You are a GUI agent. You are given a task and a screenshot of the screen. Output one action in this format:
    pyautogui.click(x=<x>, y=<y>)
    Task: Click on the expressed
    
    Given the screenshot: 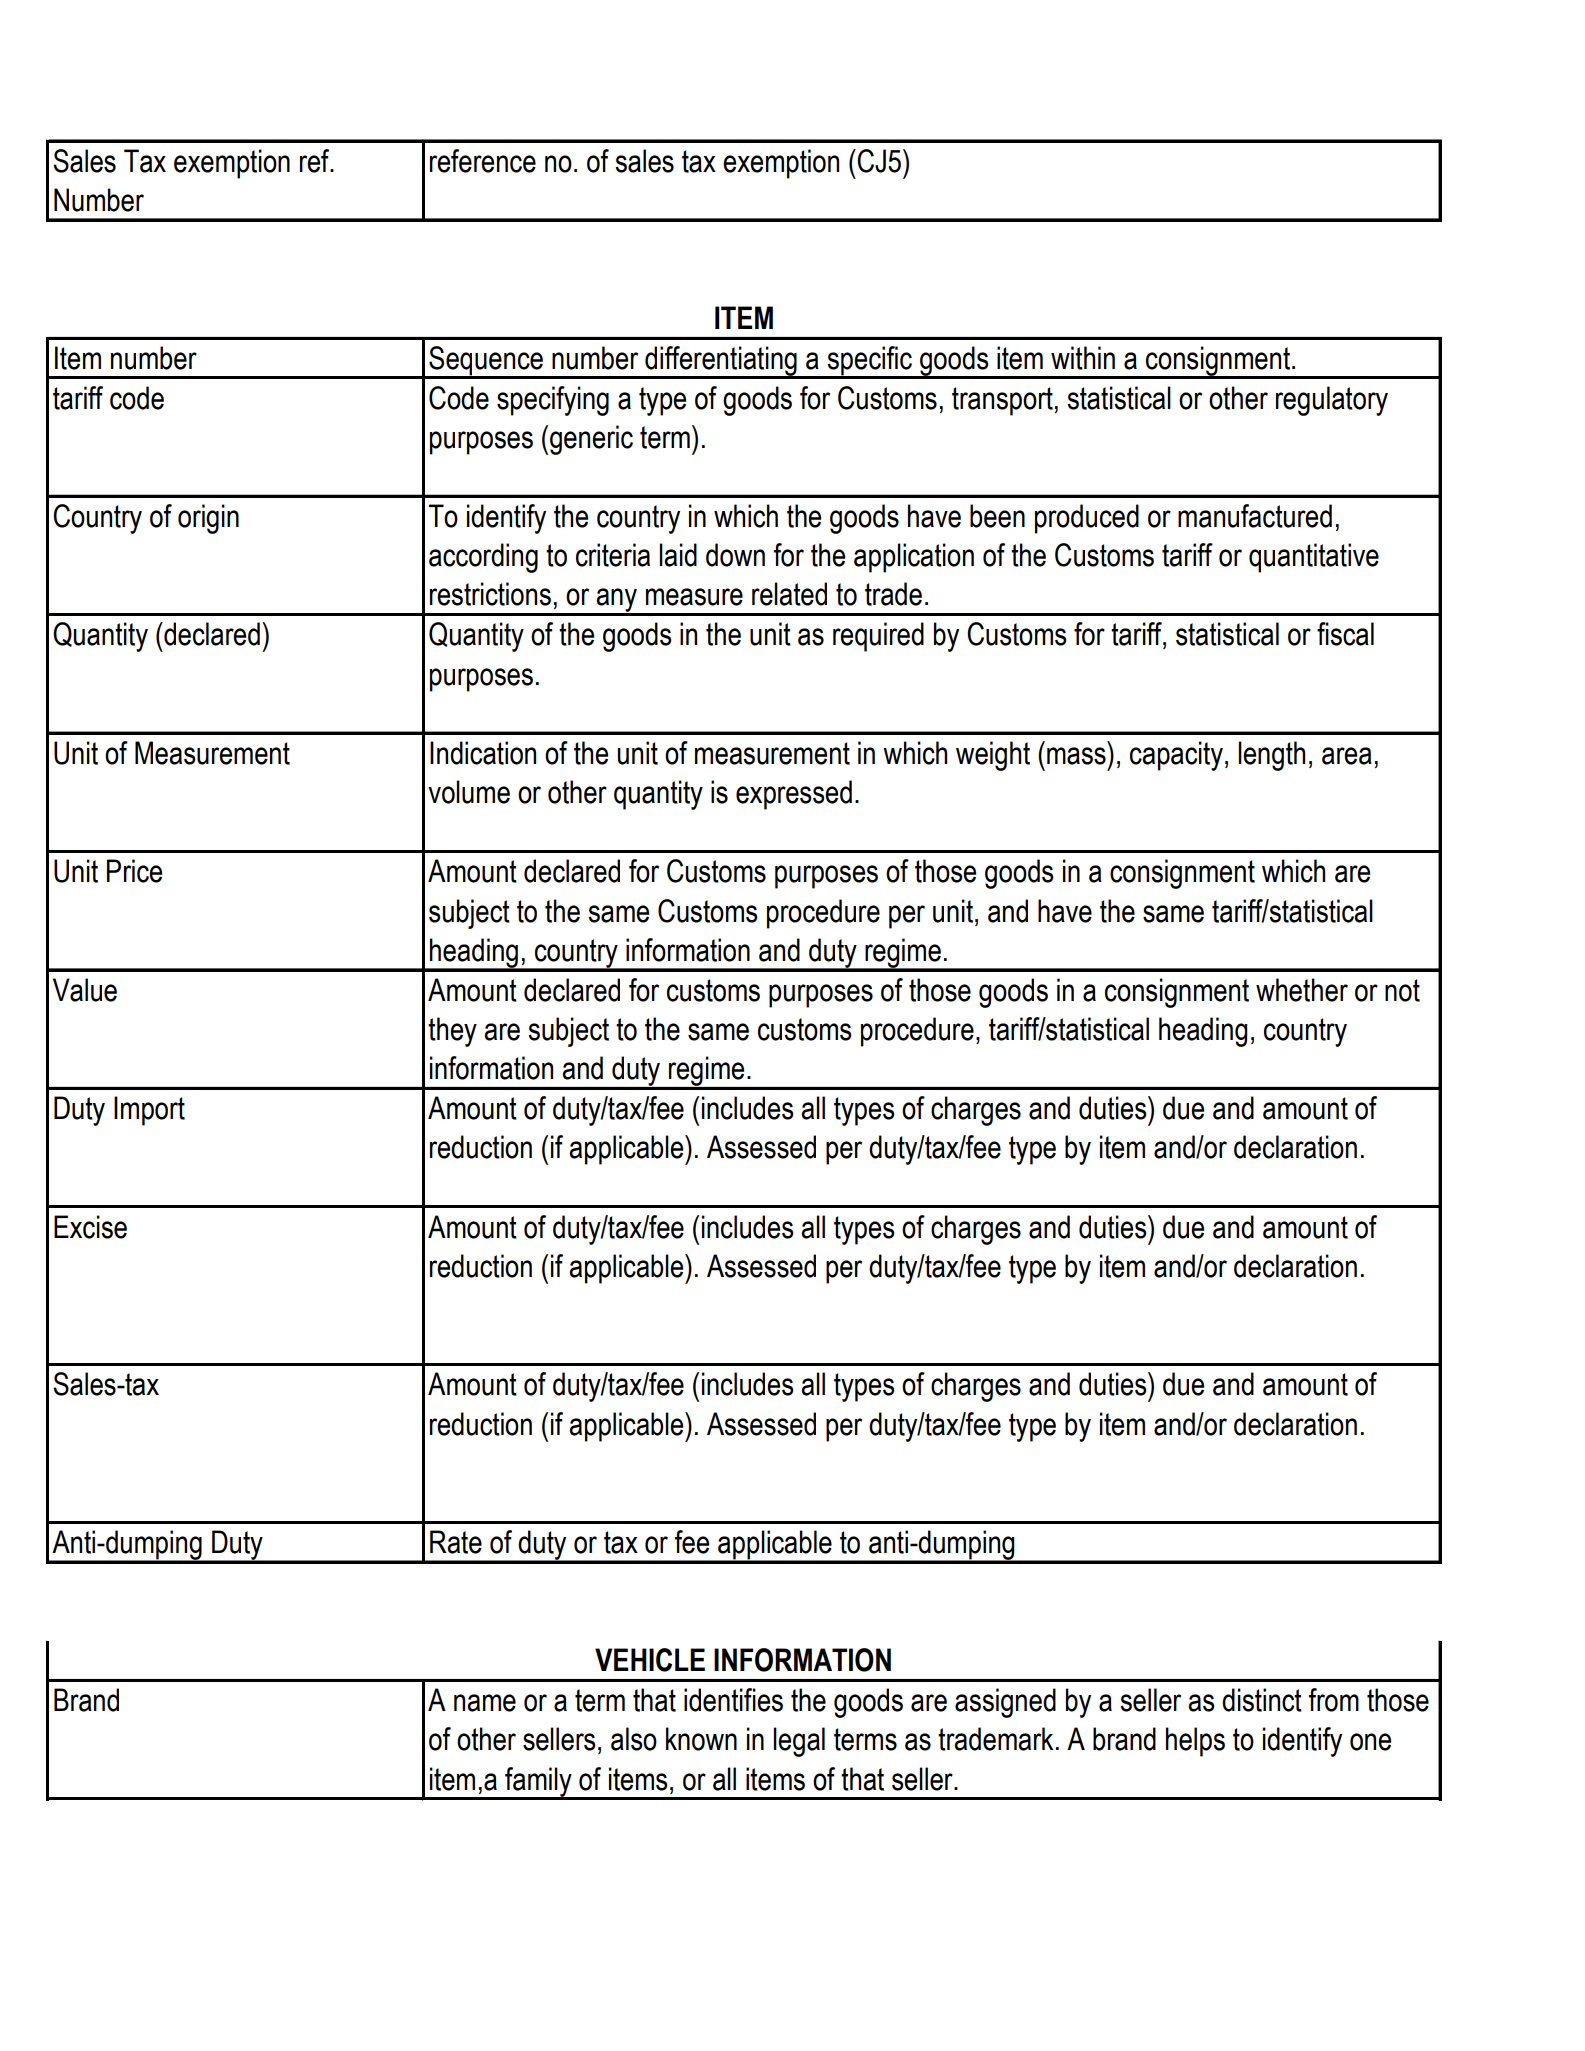 What is the action you would take?
    pyautogui.click(x=794, y=795)
